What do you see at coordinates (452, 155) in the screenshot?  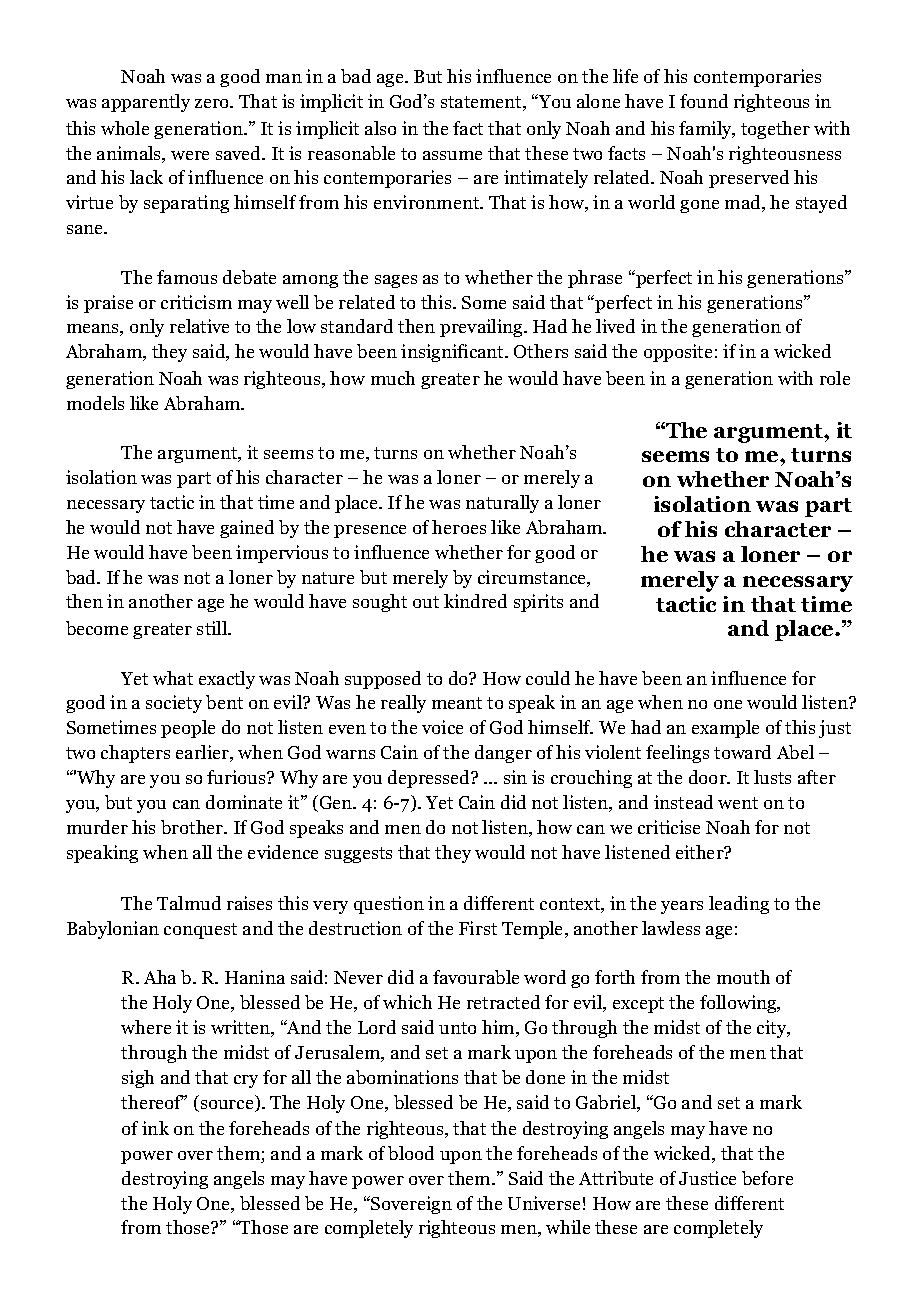 I see `assume` at bounding box center [452, 155].
